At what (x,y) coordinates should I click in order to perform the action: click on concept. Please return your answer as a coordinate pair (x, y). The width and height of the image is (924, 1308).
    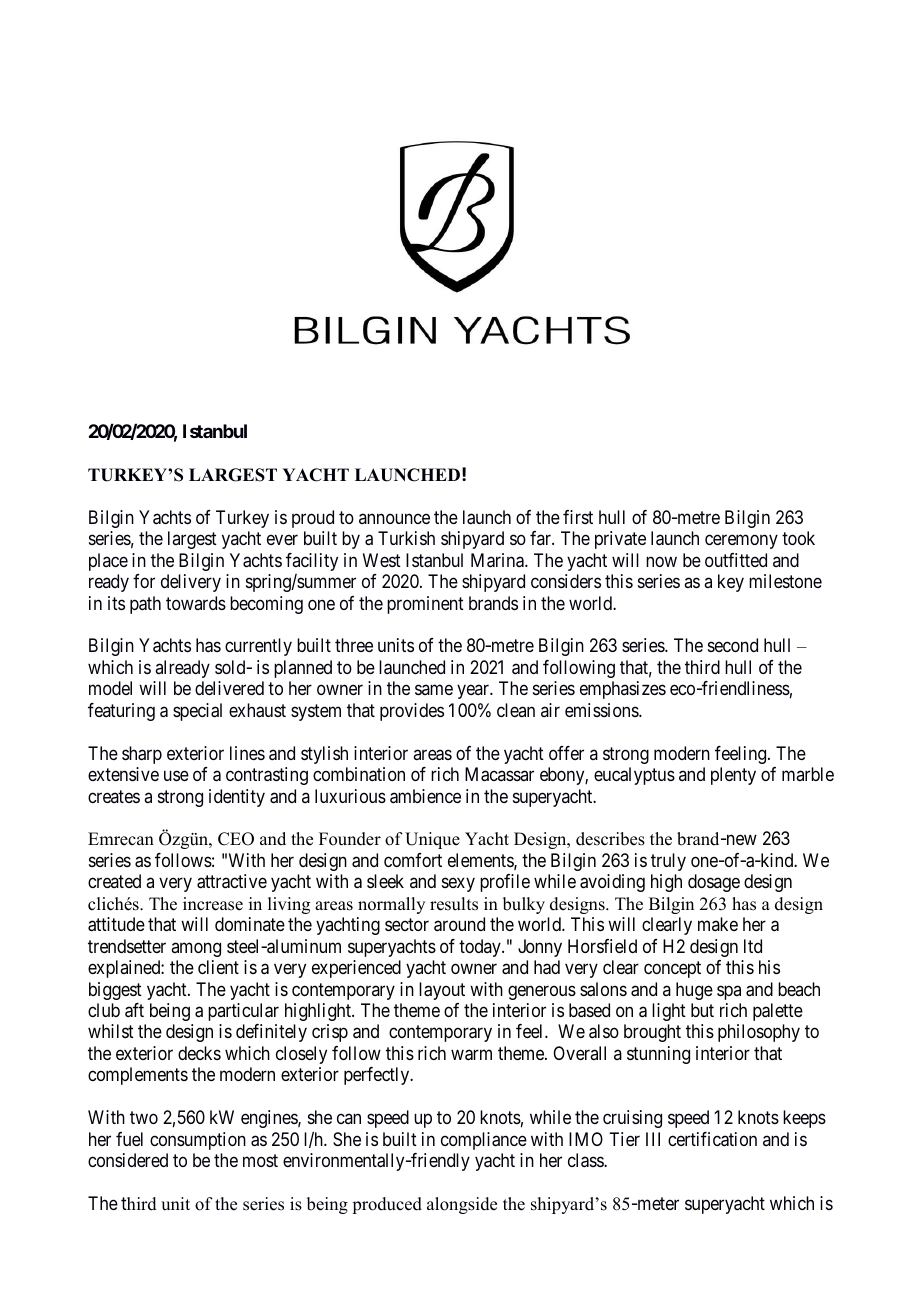
    Looking at the image, I should click on (672, 969).
